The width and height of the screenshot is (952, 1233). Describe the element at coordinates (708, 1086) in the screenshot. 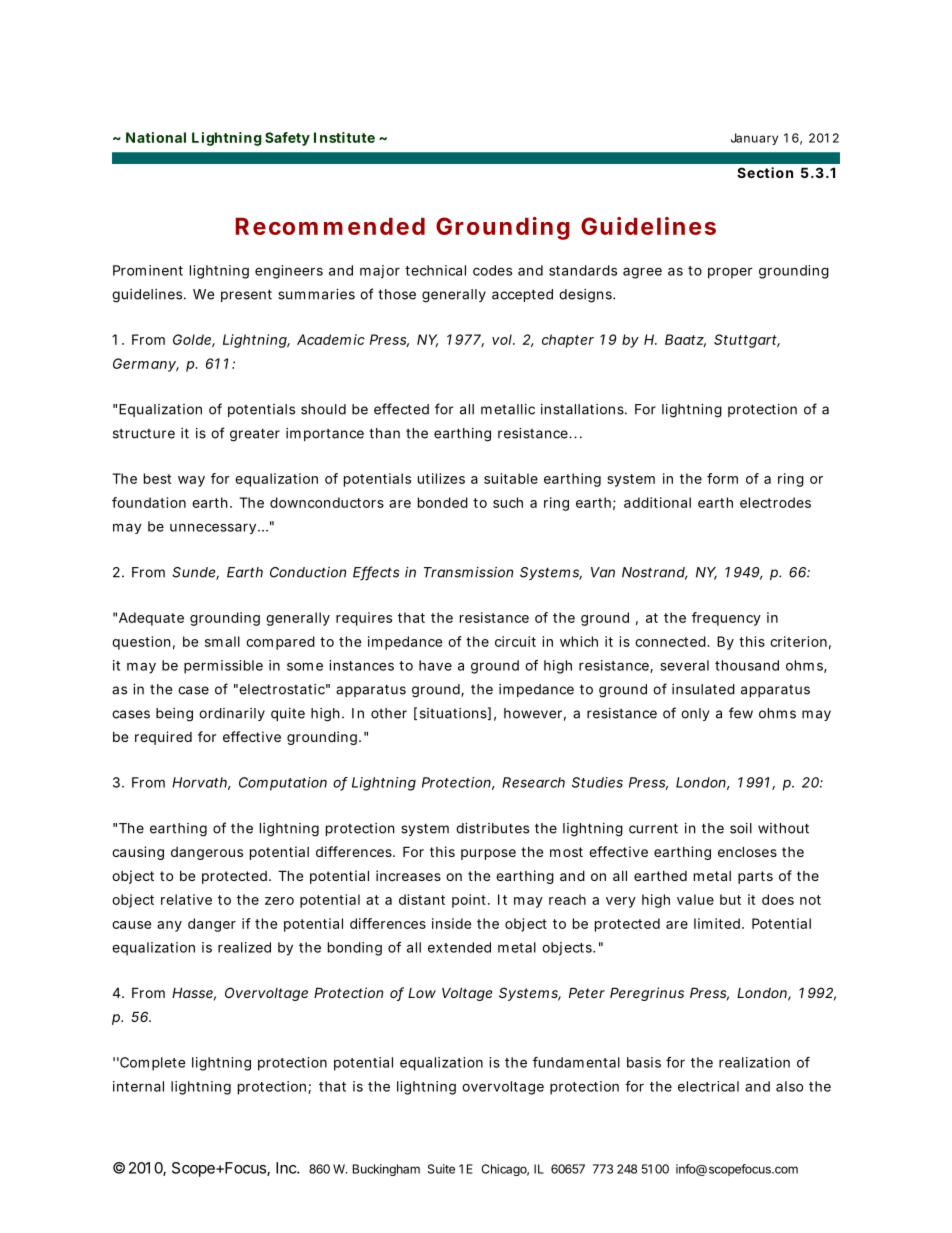

I see `electrical` at that location.
